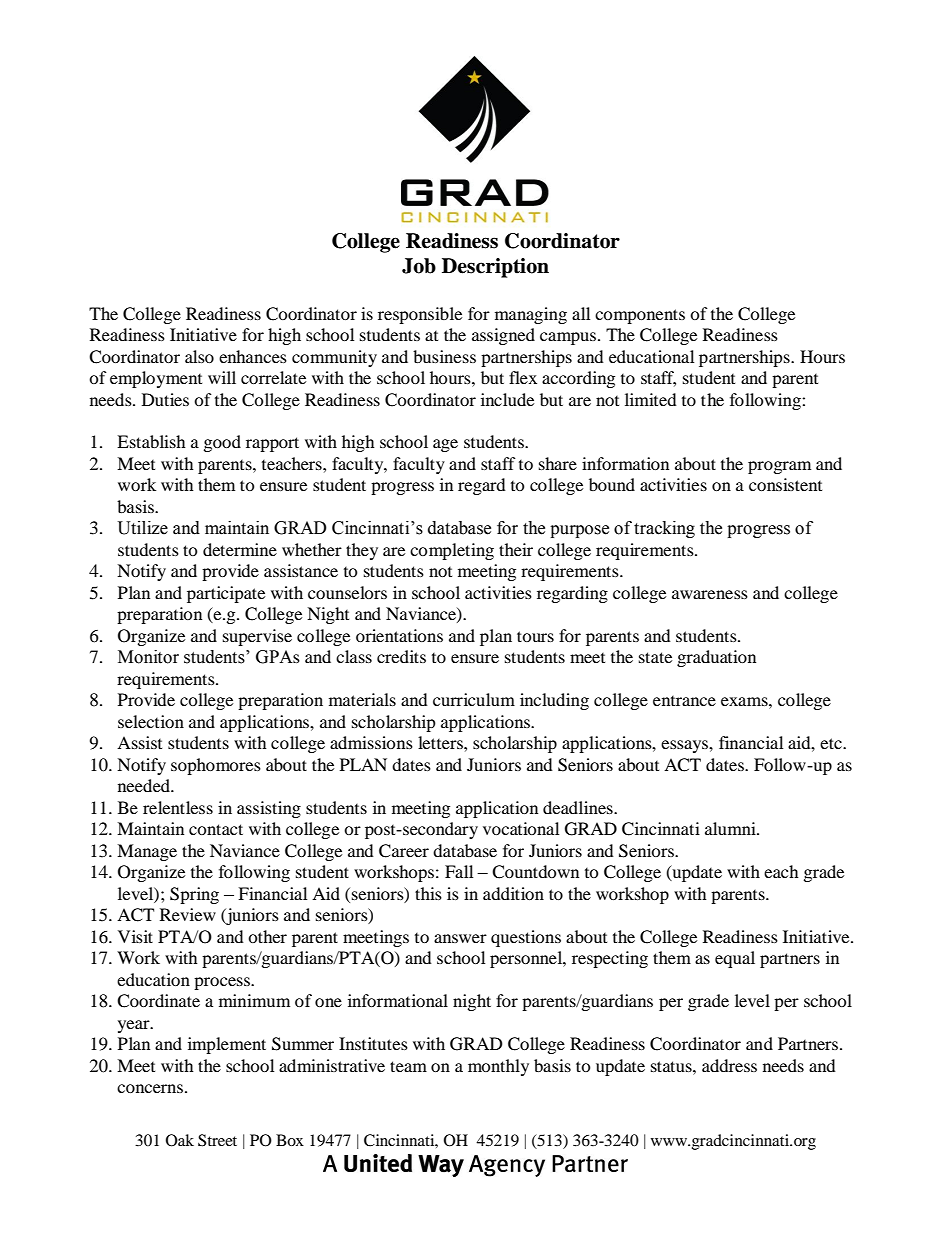 The image size is (952, 1233). Describe the element at coordinates (731, 828) in the screenshot. I see `alumni` at that location.
